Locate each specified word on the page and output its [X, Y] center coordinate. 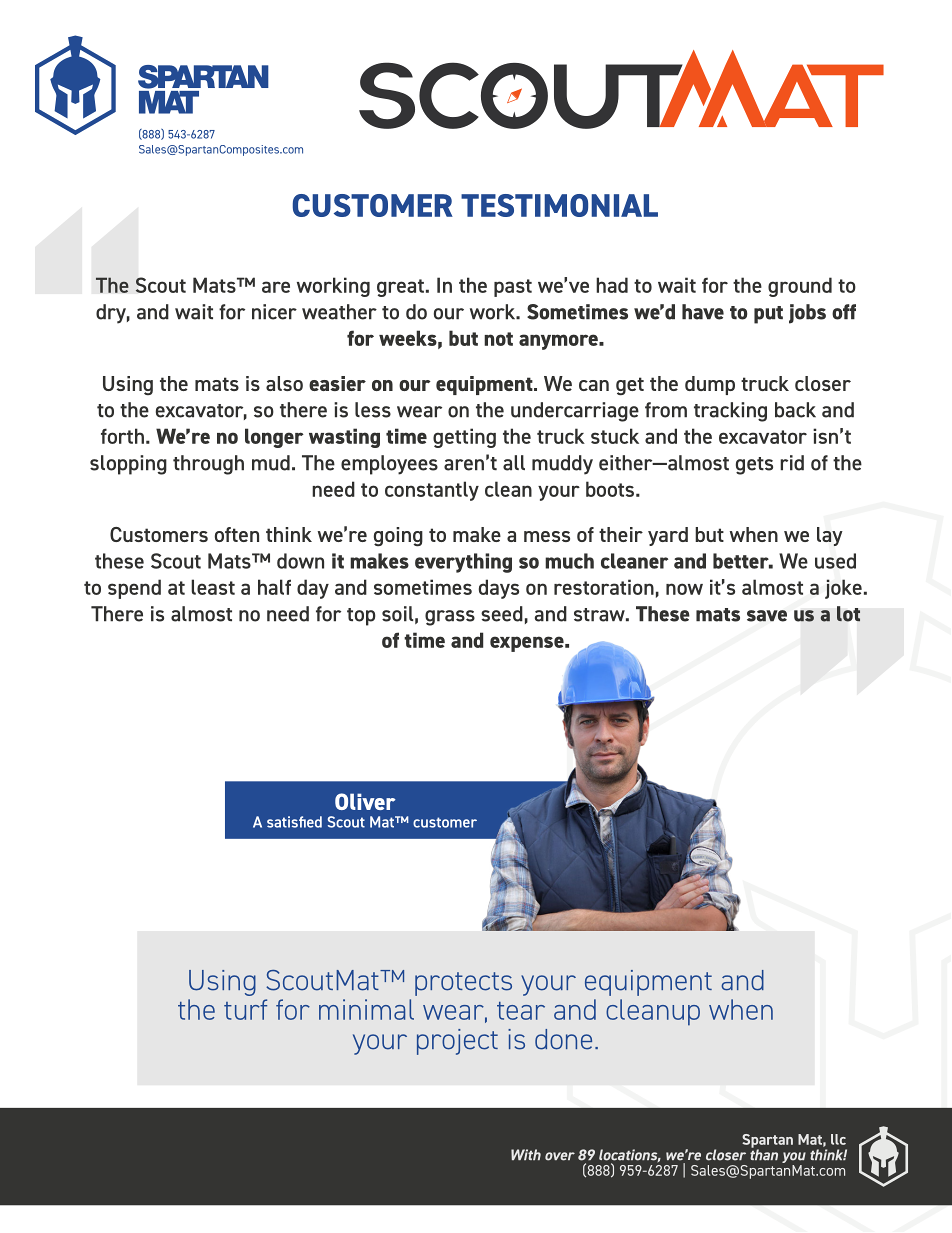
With [526, 1154]
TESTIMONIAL [559, 205]
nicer [274, 312]
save [767, 616]
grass [450, 618]
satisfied [294, 822]
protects [463, 984]
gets [754, 466]
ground [800, 287]
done [563, 1039]
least [213, 587]
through [208, 465]
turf [245, 1009]
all [514, 463]
